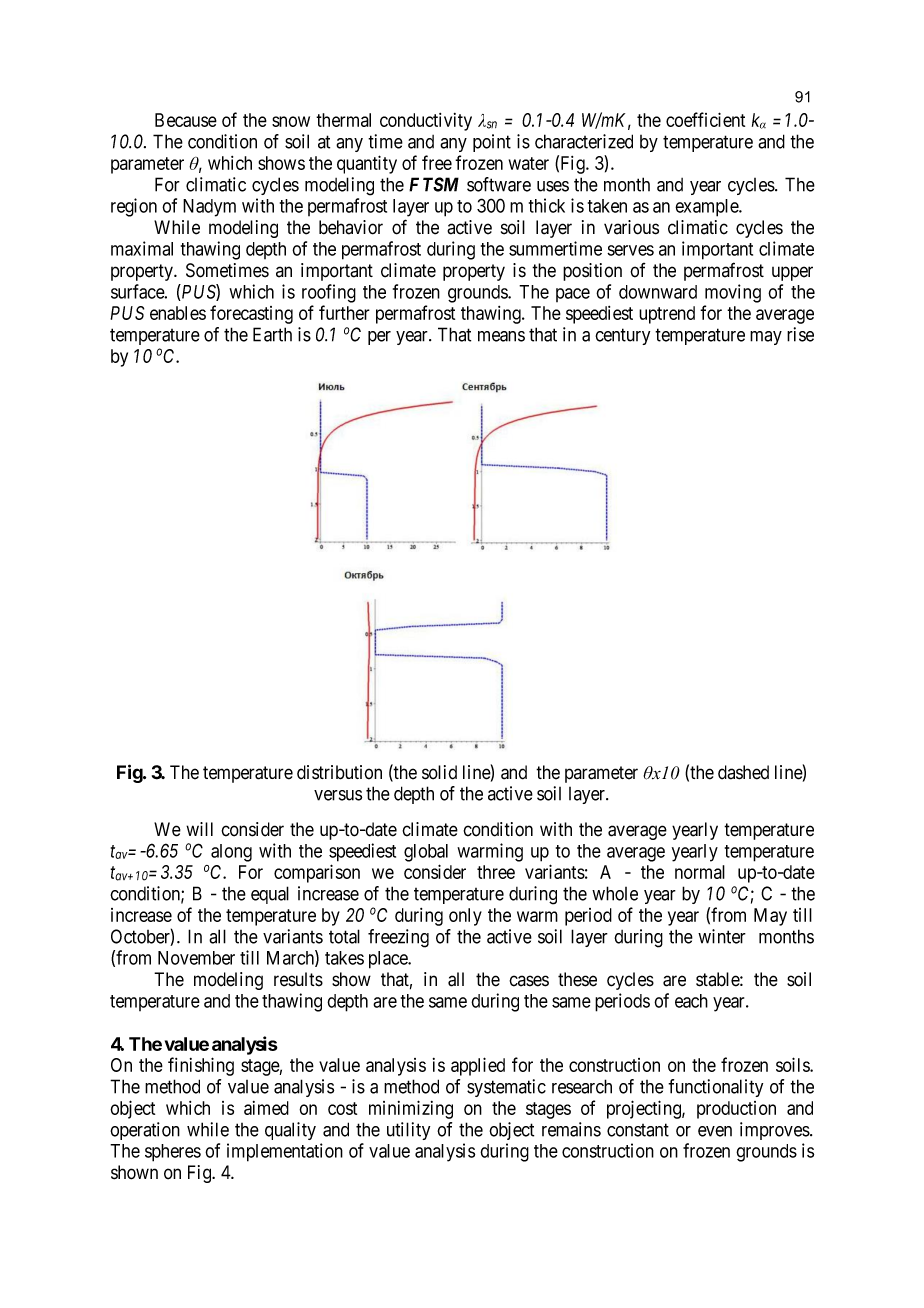  Describe the element at coordinates (700, 872) in the image. I see `normal` at that location.
